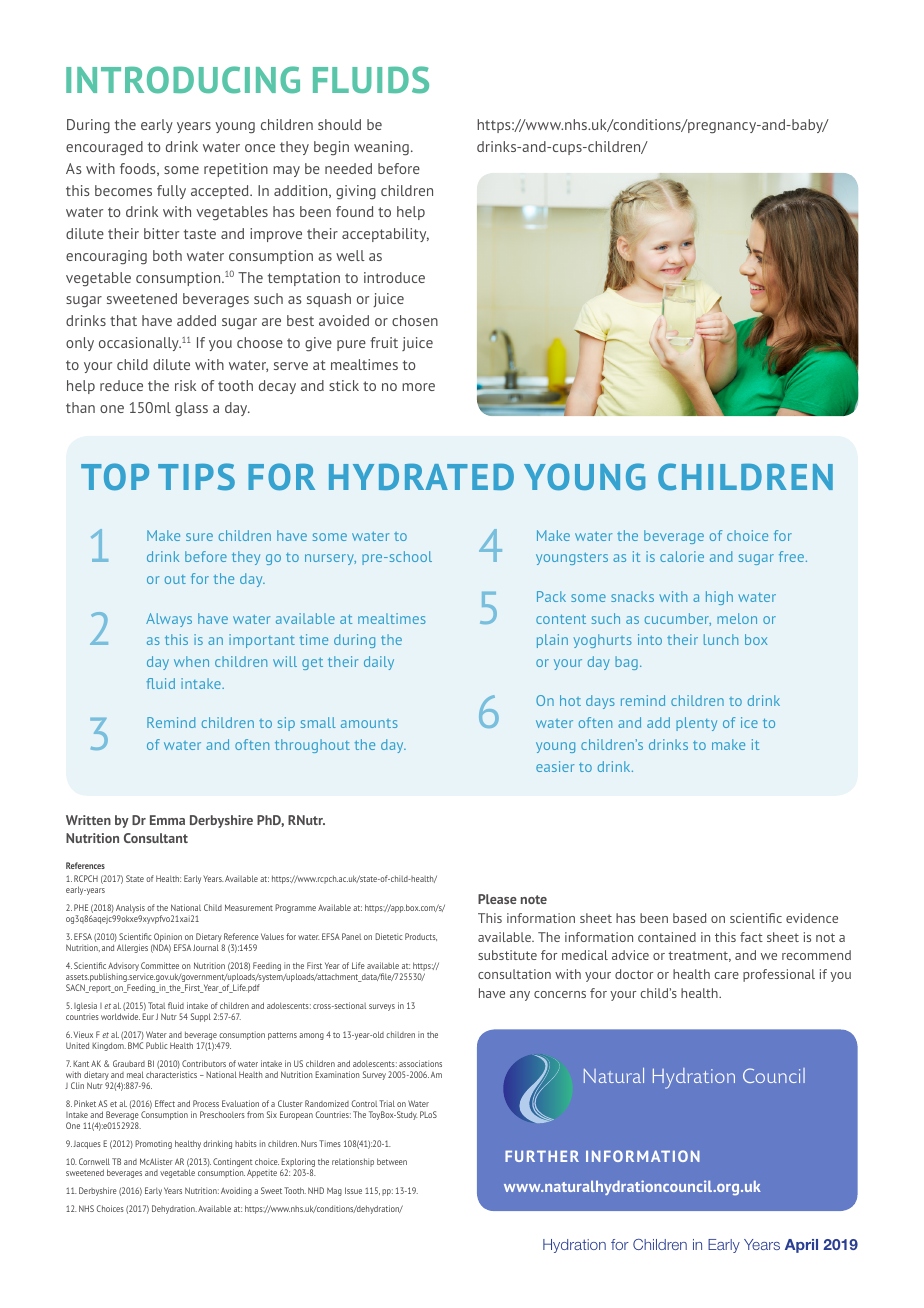 The width and height of the screenshot is (924, 1308). Describe the element at coordinates (721, 639) in the screenshot. I see `lunch` at that location.
